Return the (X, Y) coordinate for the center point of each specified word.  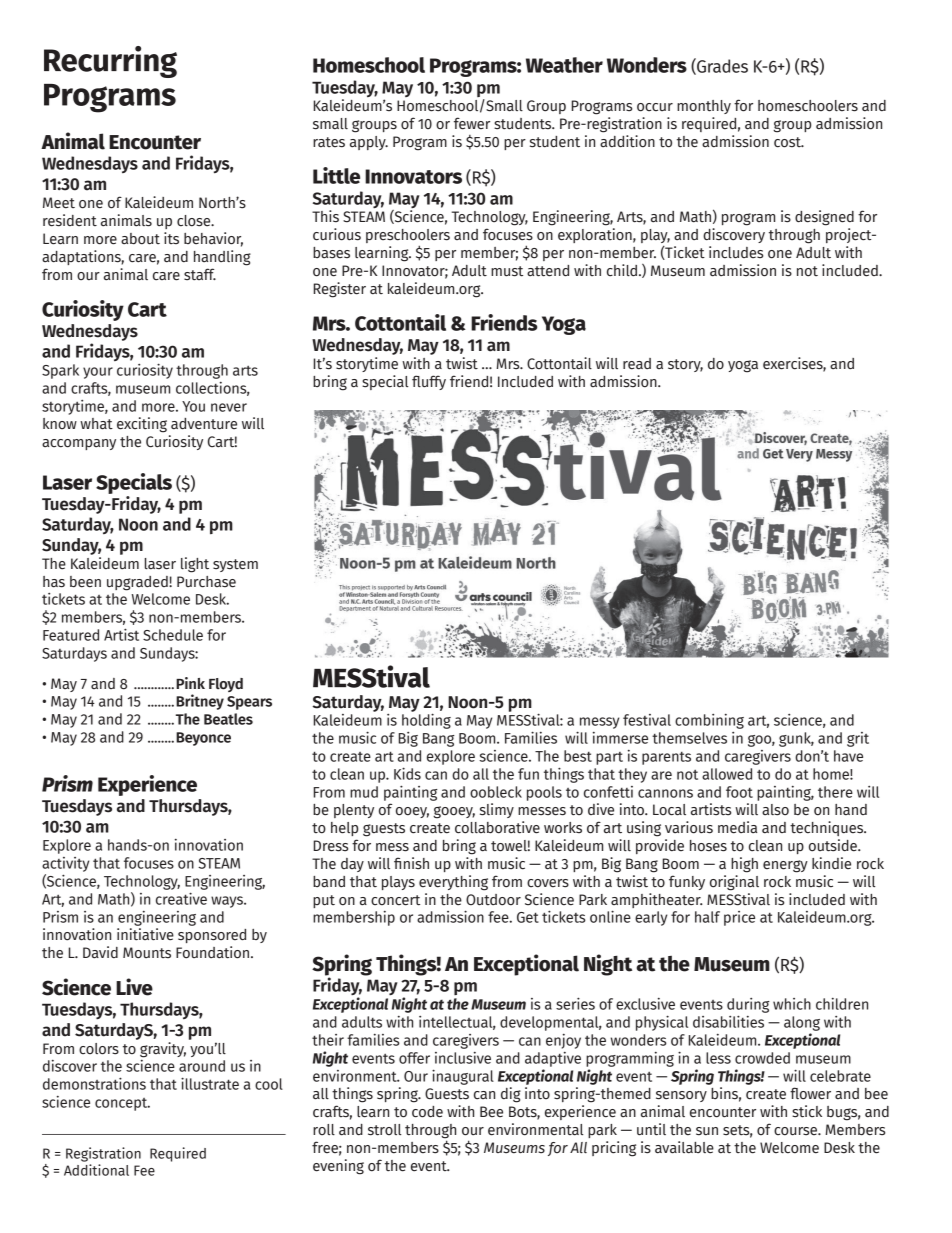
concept (122, 1104)
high (744, 865)
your (98, 373)
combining (709, 721)
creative (181, 898)
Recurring (110, 62)
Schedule (173, 635)
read (637, 364)
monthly (704, 107)
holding (426, 721)
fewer (472, 123)
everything (453, 883)
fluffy (429, 382)
